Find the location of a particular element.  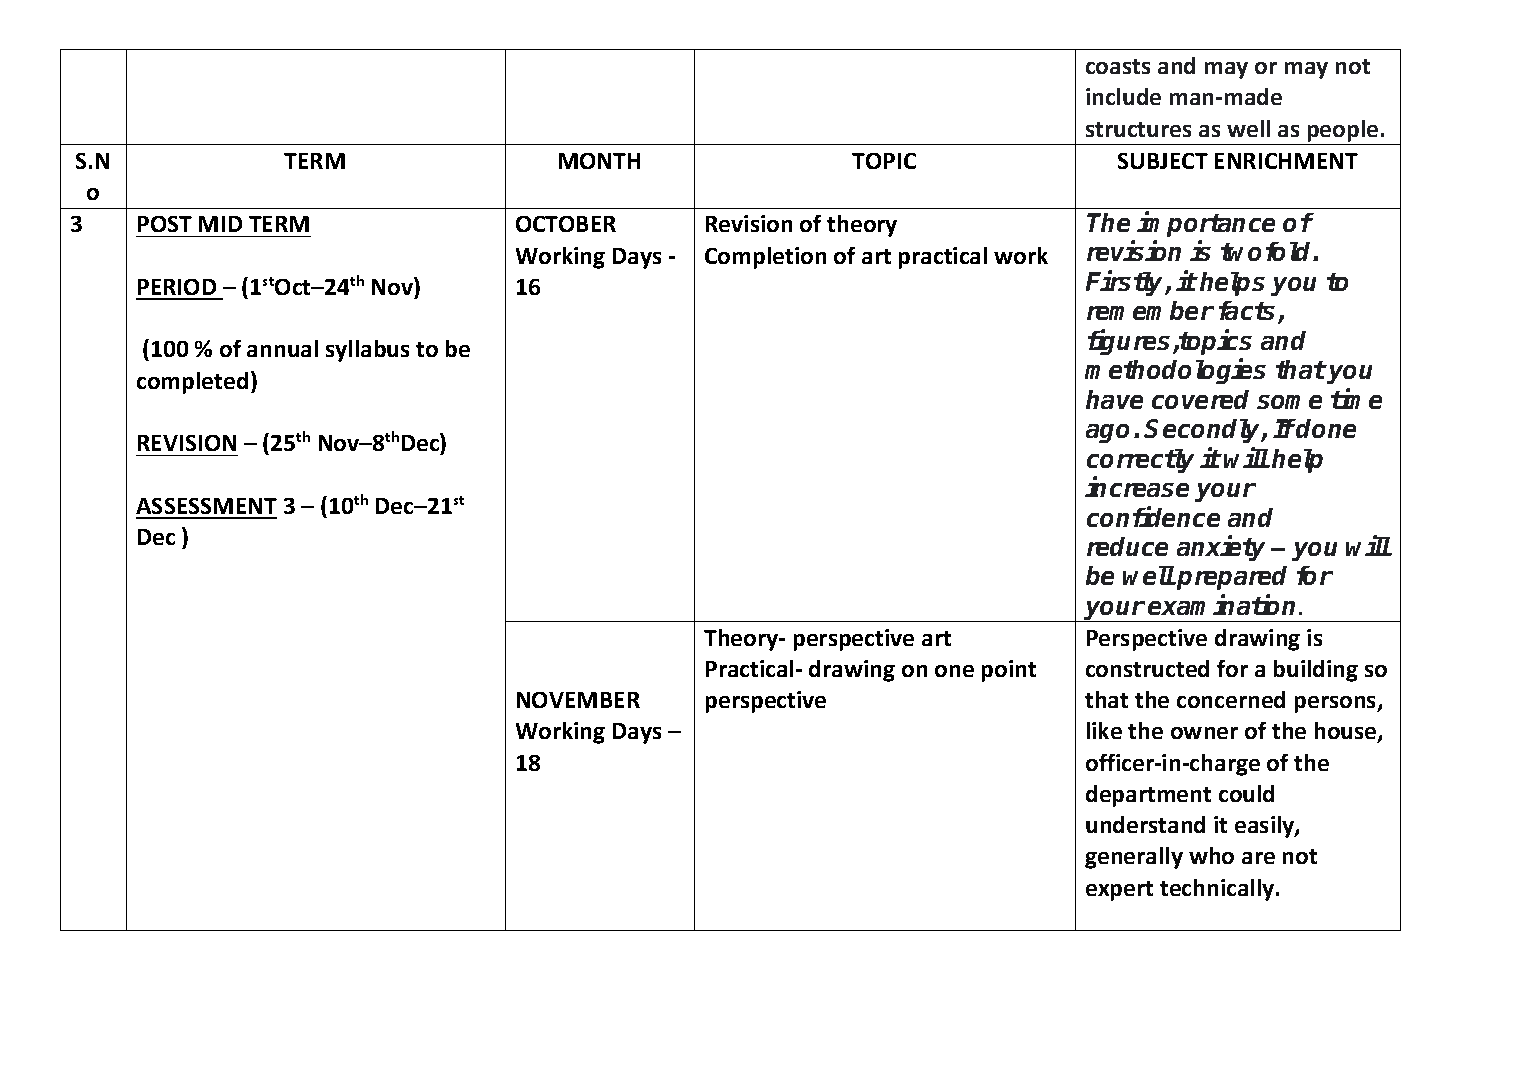

NOVEMBER is located at coordinates (578, 700).
